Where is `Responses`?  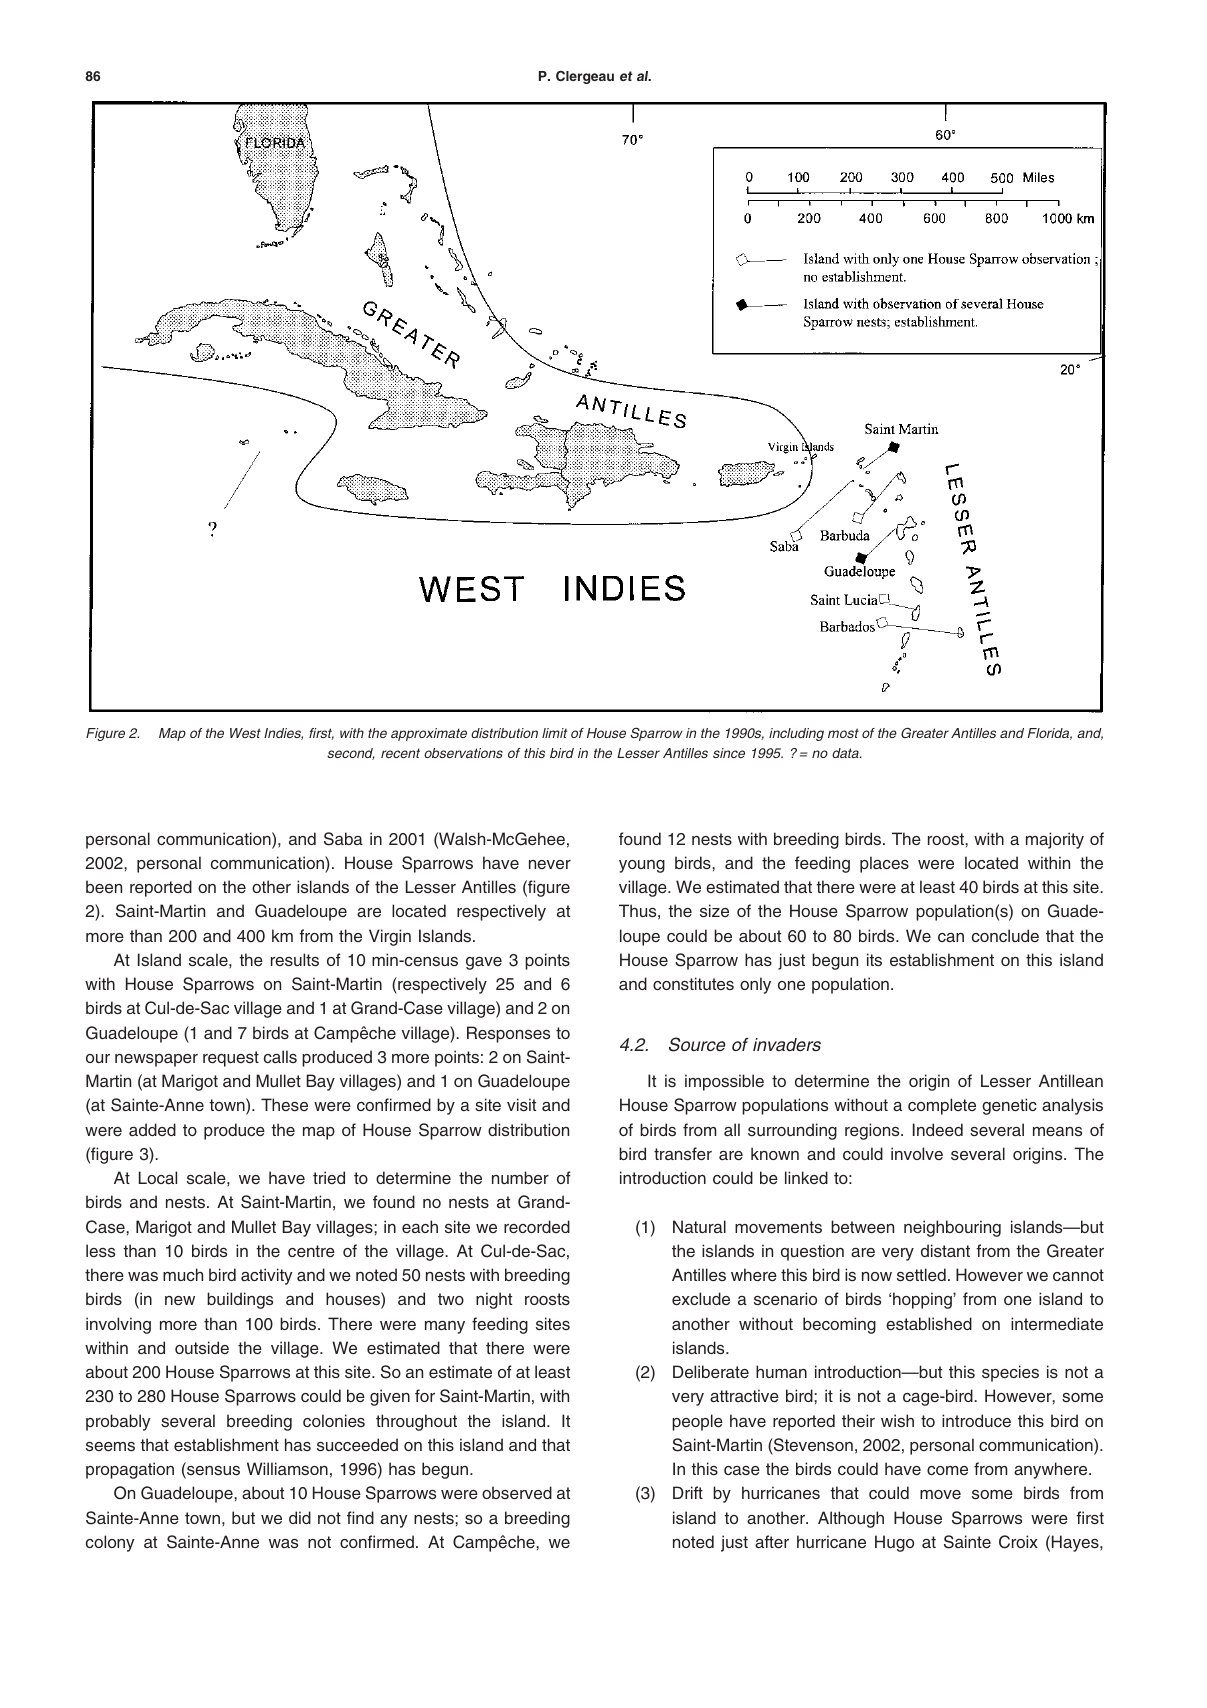 Responses is located at coordinates (508, 1034).
